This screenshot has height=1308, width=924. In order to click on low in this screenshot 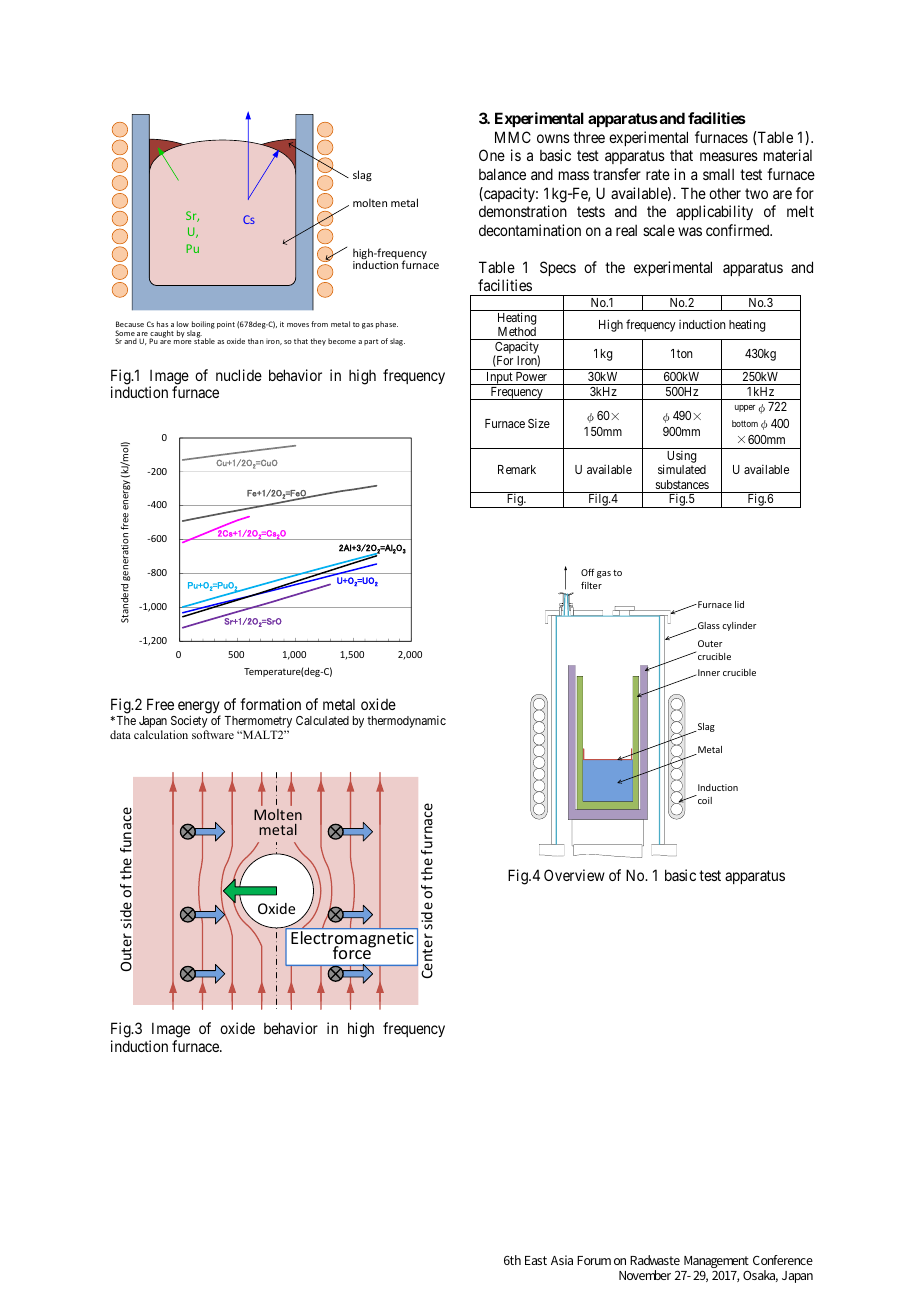, I will do `click(183, 324)`.
